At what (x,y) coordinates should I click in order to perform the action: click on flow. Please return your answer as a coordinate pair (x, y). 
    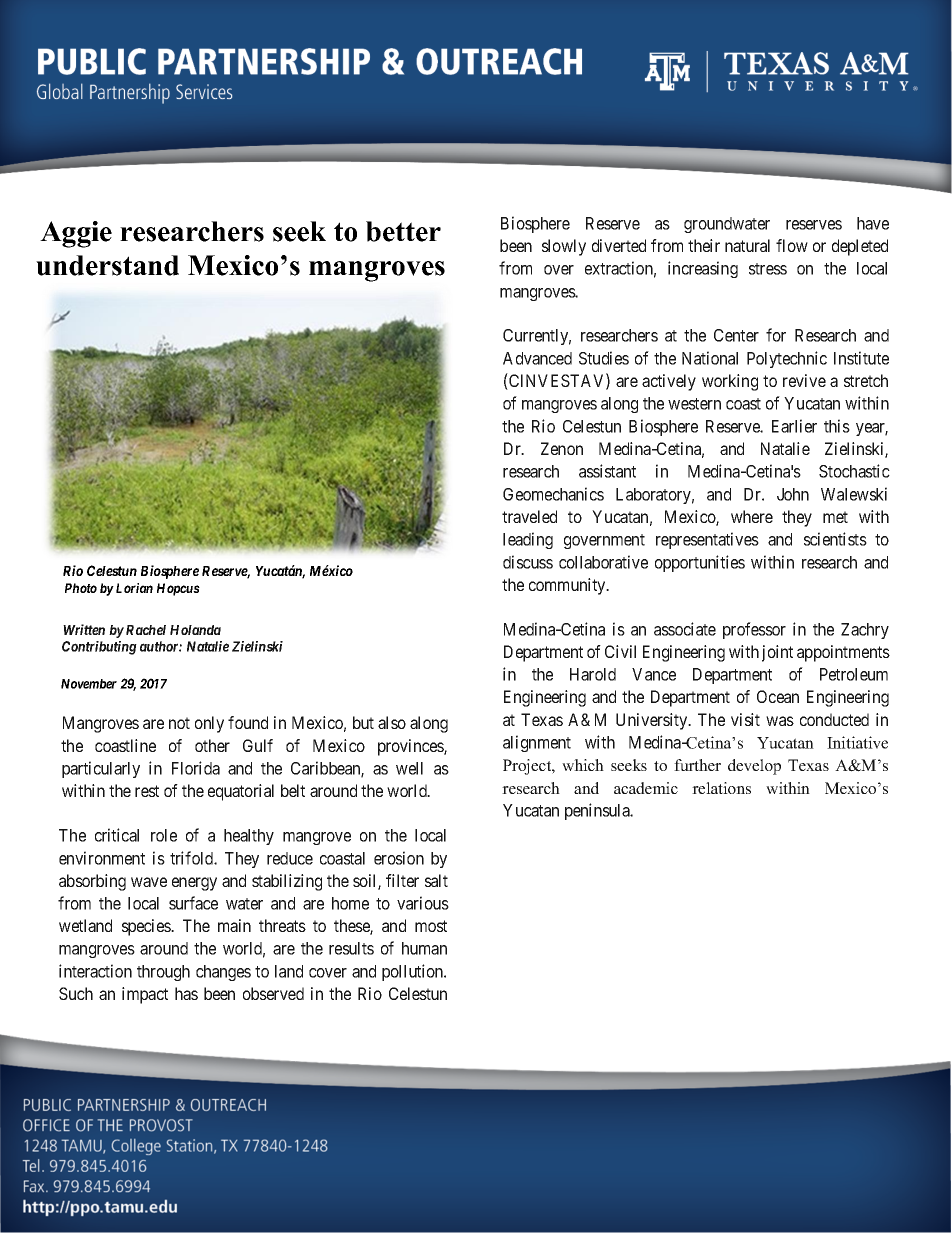
    Looking at the image, I should click on (792, 245).
